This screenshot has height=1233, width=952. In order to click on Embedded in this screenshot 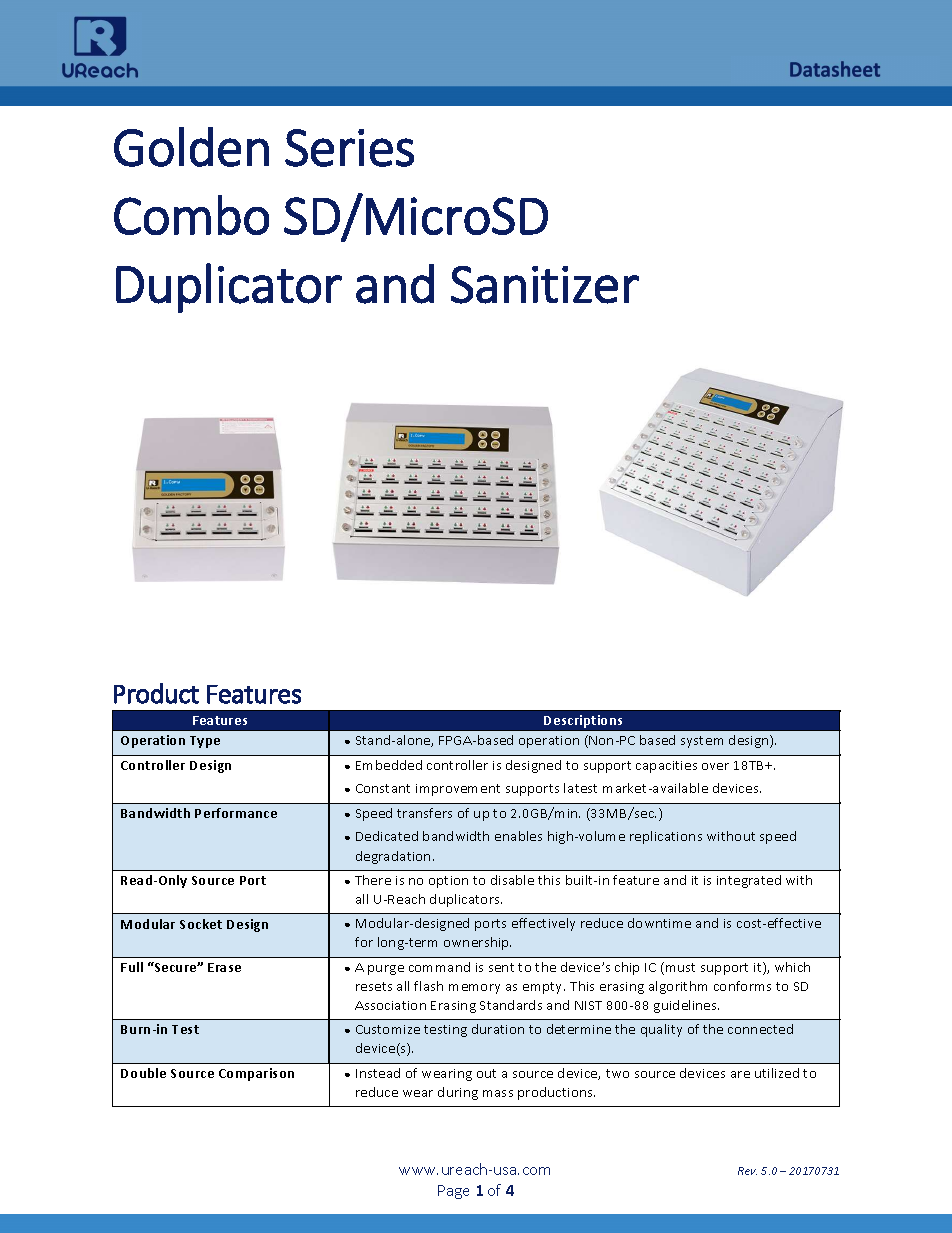, I will do `click(389, 765)`.
